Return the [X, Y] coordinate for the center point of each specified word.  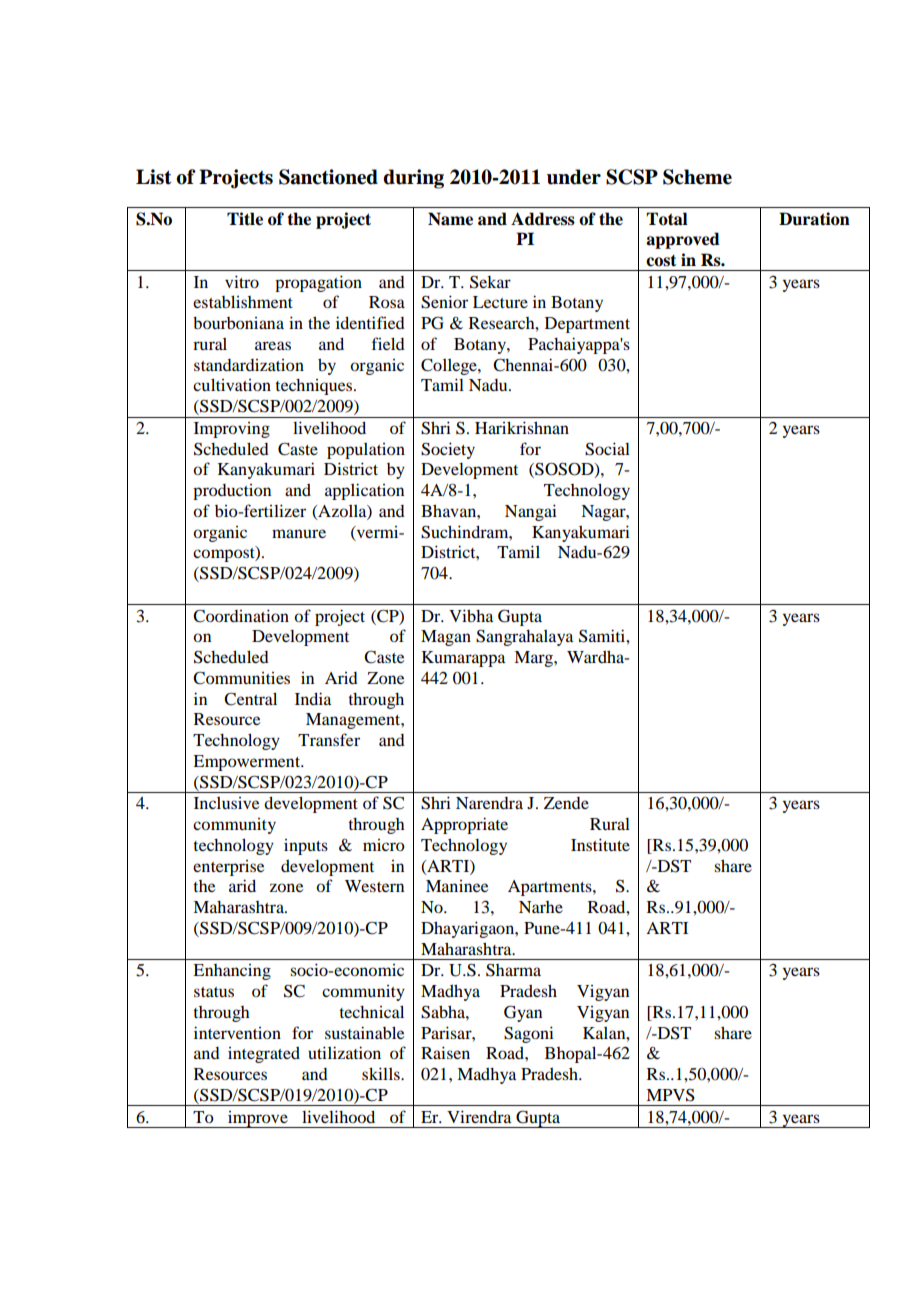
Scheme [697, 177]
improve [258, 1119]
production [232, 492]
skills [382, 1073]
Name [450, 219]
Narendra [489, 803]
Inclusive [226, 803]
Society [448, 450]
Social [607, 449]
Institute [600, 844]
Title [245, 219]
